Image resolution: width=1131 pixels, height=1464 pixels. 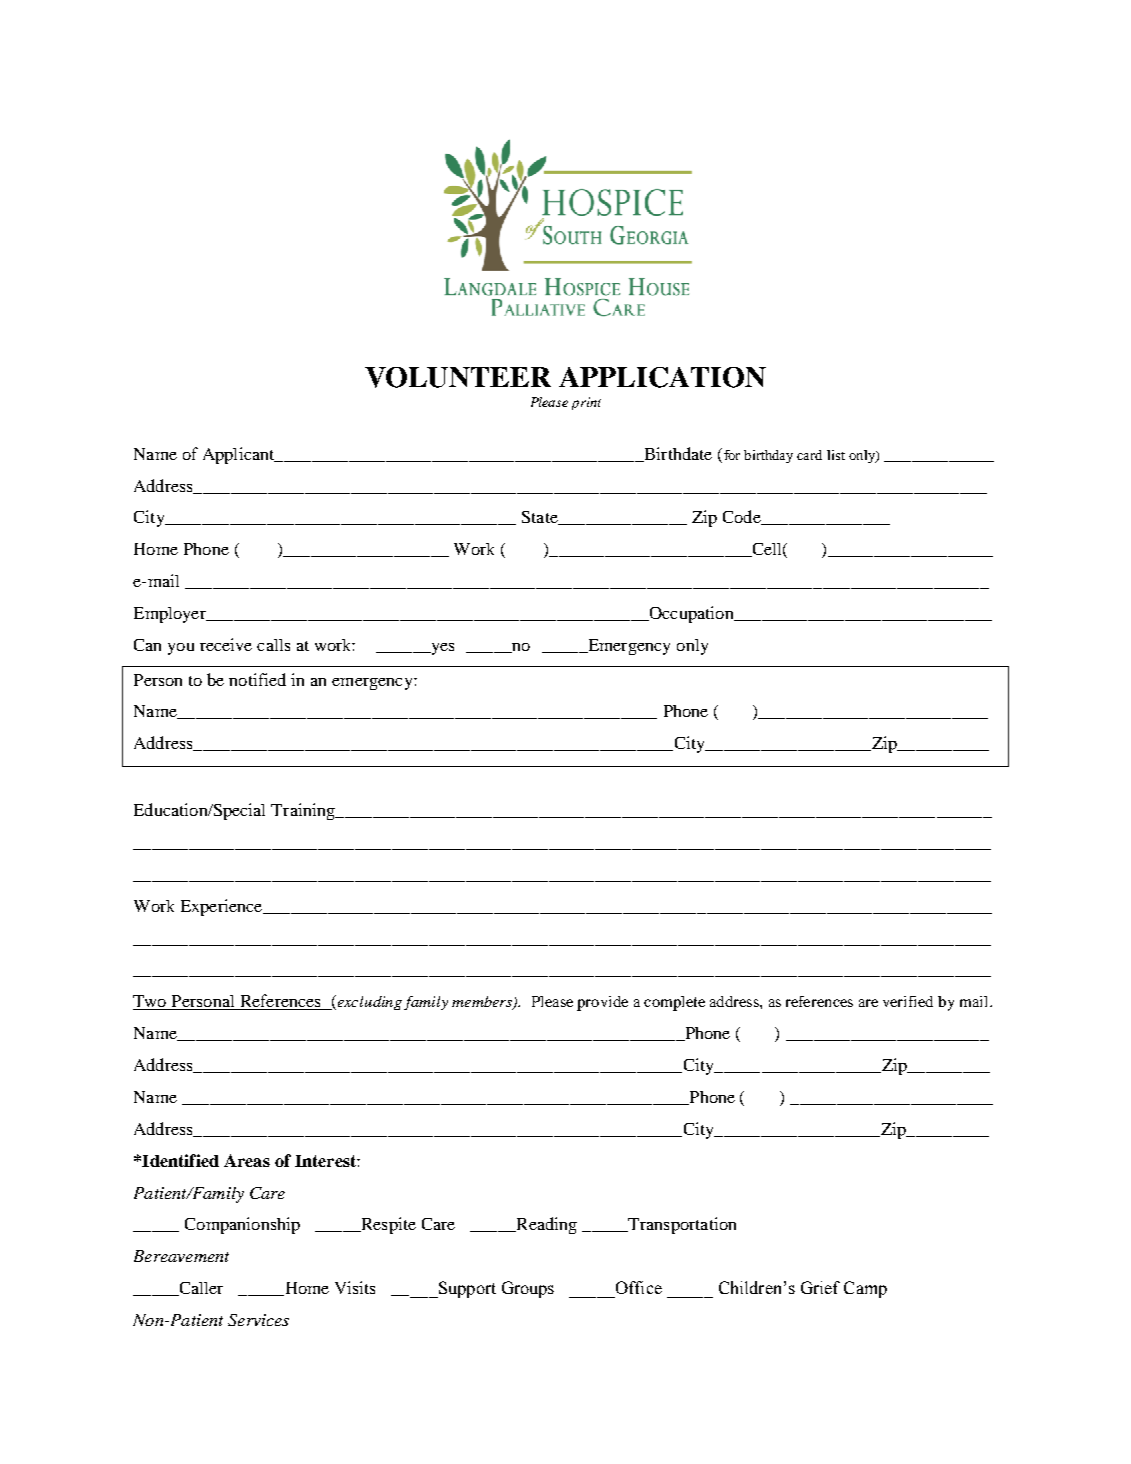 What do you see at coordinates (809, 455) in the screenshot?
I see `card` at bounding box center [809, 455].
